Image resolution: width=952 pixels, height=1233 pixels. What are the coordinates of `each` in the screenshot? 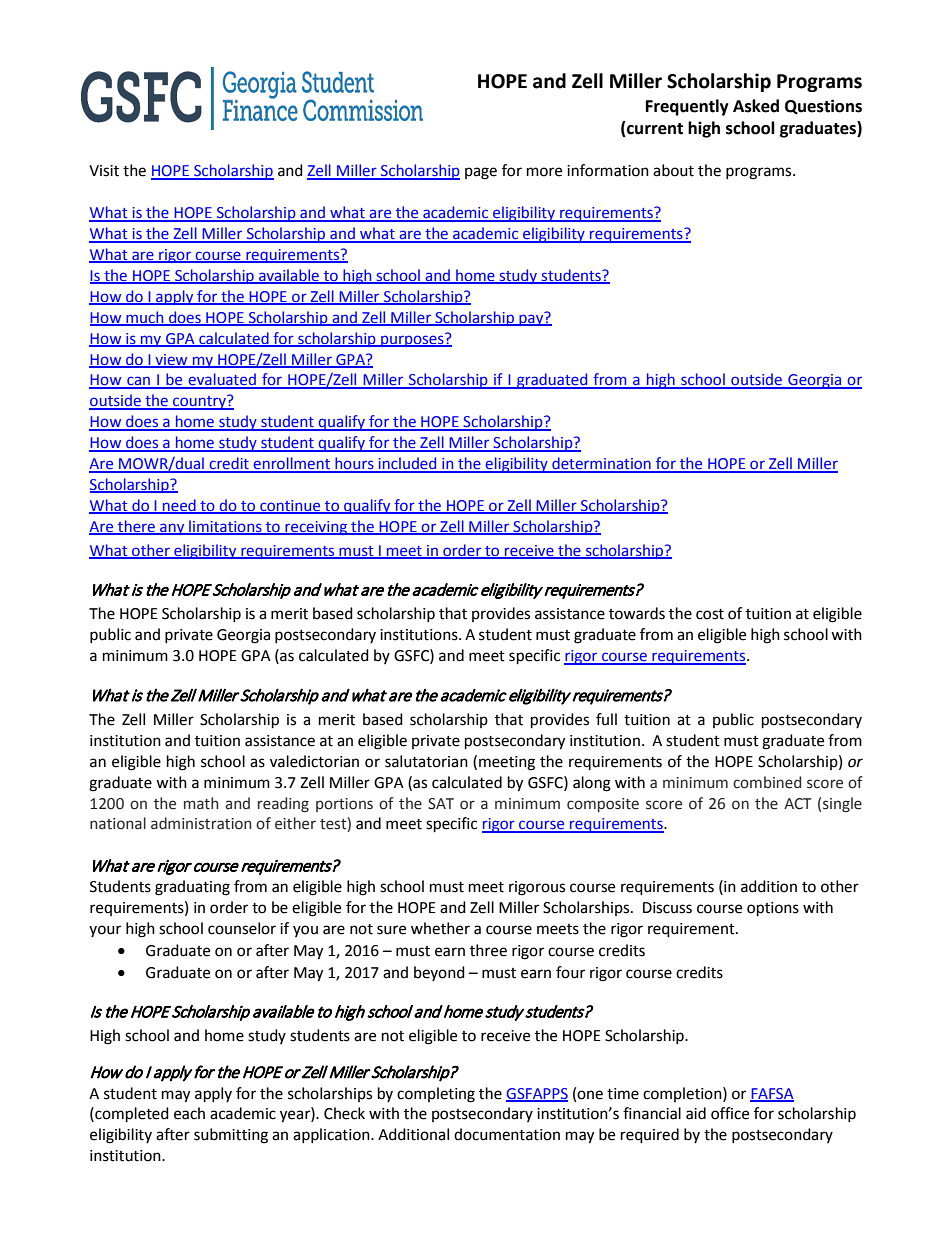 It's located at (189, 1113).
